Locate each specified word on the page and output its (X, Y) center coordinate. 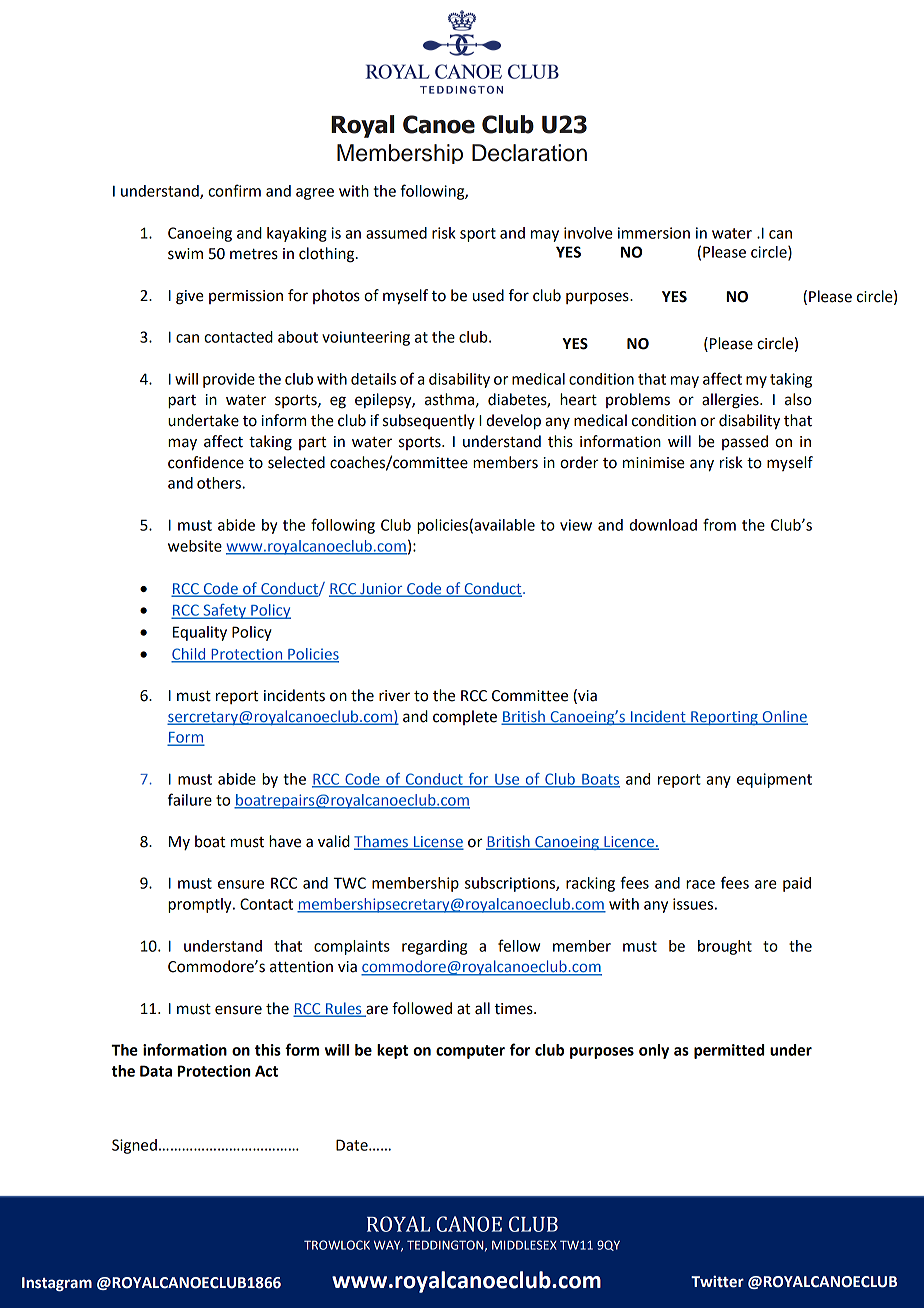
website (195, 546)
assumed (396, 233)
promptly (201, 905)
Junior (381, 589)
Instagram (57, 1284)
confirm (234, 190)
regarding (434, 947)
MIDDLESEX (524, 1245)
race (700, 884)
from (719, 524)
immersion (654, 233)
